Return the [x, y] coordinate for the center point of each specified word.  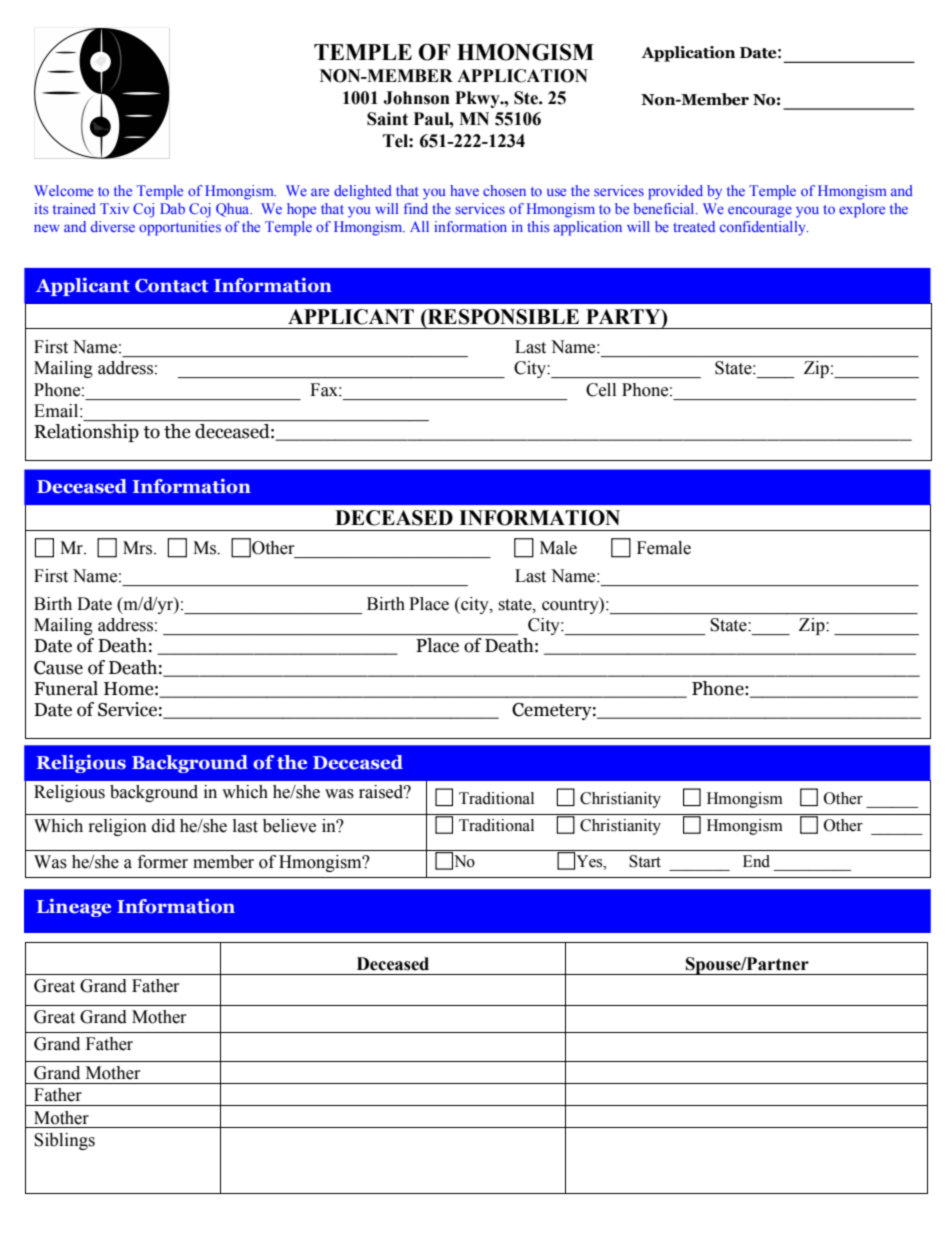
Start [645, 861]
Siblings [64, 1141]
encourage [760, 212]
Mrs [139, 548]
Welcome [63, 190]
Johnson [416, 98]
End [756, 861]
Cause [58, 668]
